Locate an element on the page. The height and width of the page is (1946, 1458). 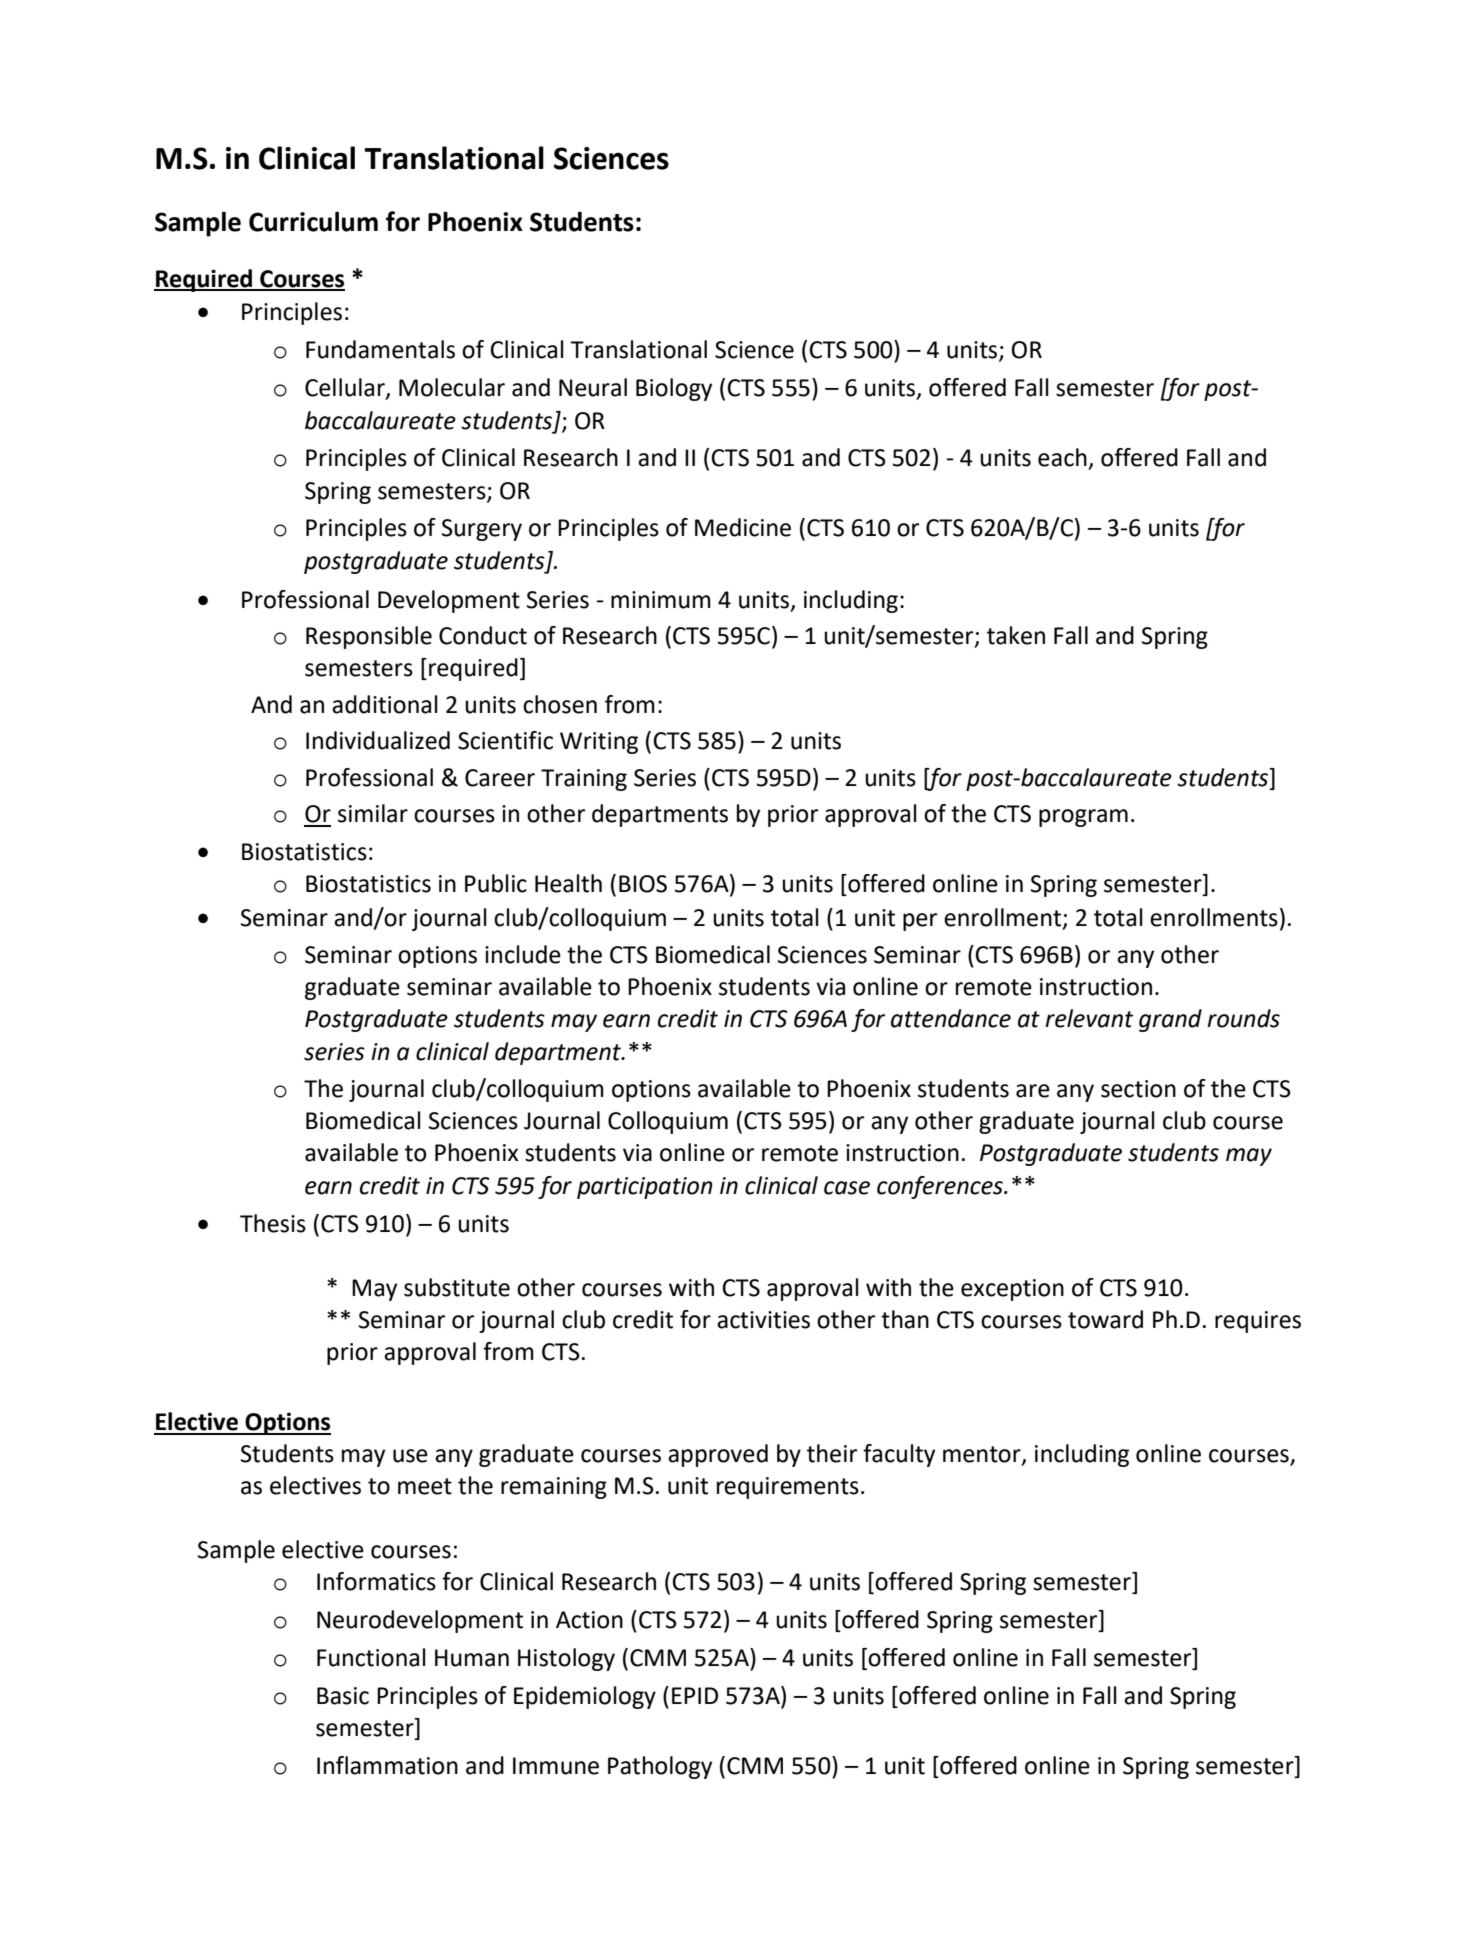
Pathology is located at coordinates (660, 1767).
